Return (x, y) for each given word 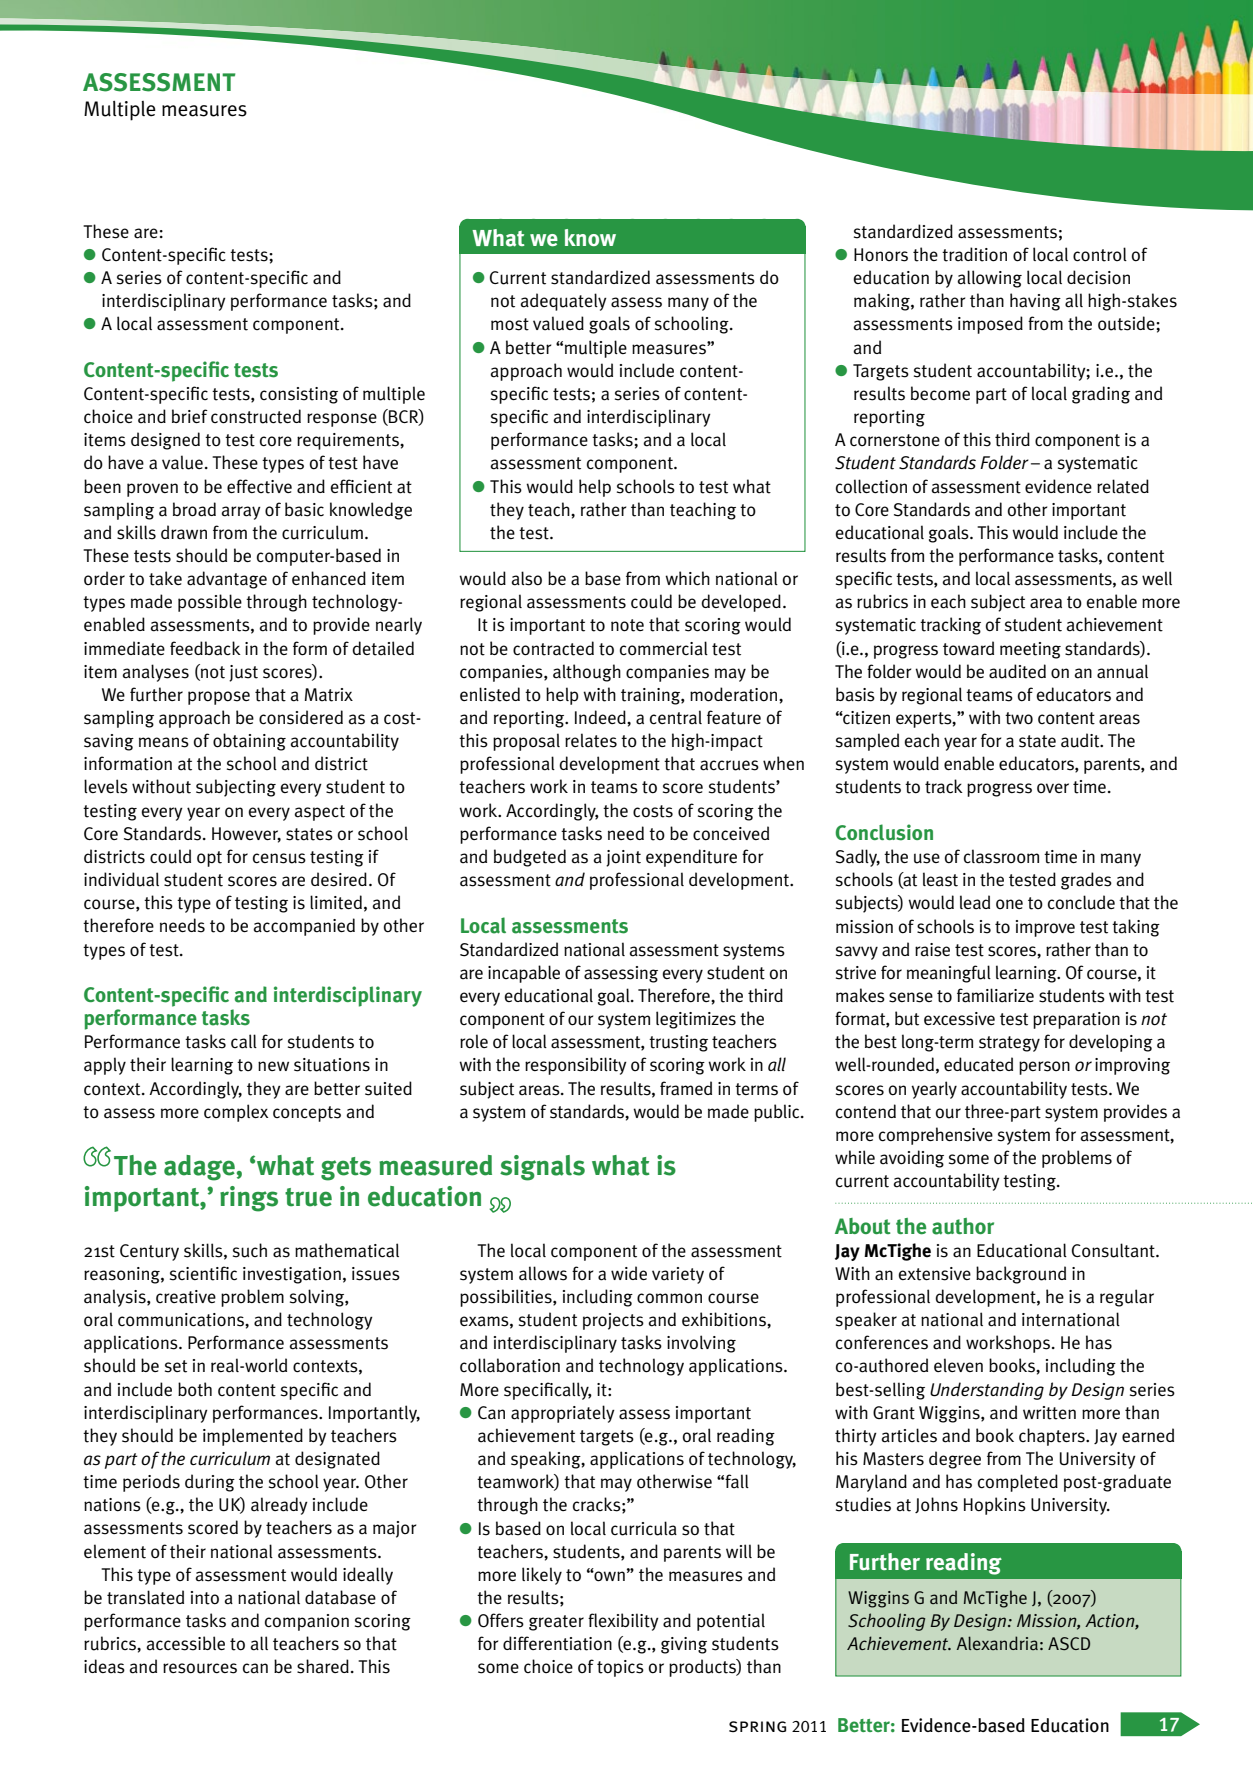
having (1035, 302)
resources (200, 1668)
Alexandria (997, 1643)
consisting (299, 395)
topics (620, 1668)
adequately (563, 302)
